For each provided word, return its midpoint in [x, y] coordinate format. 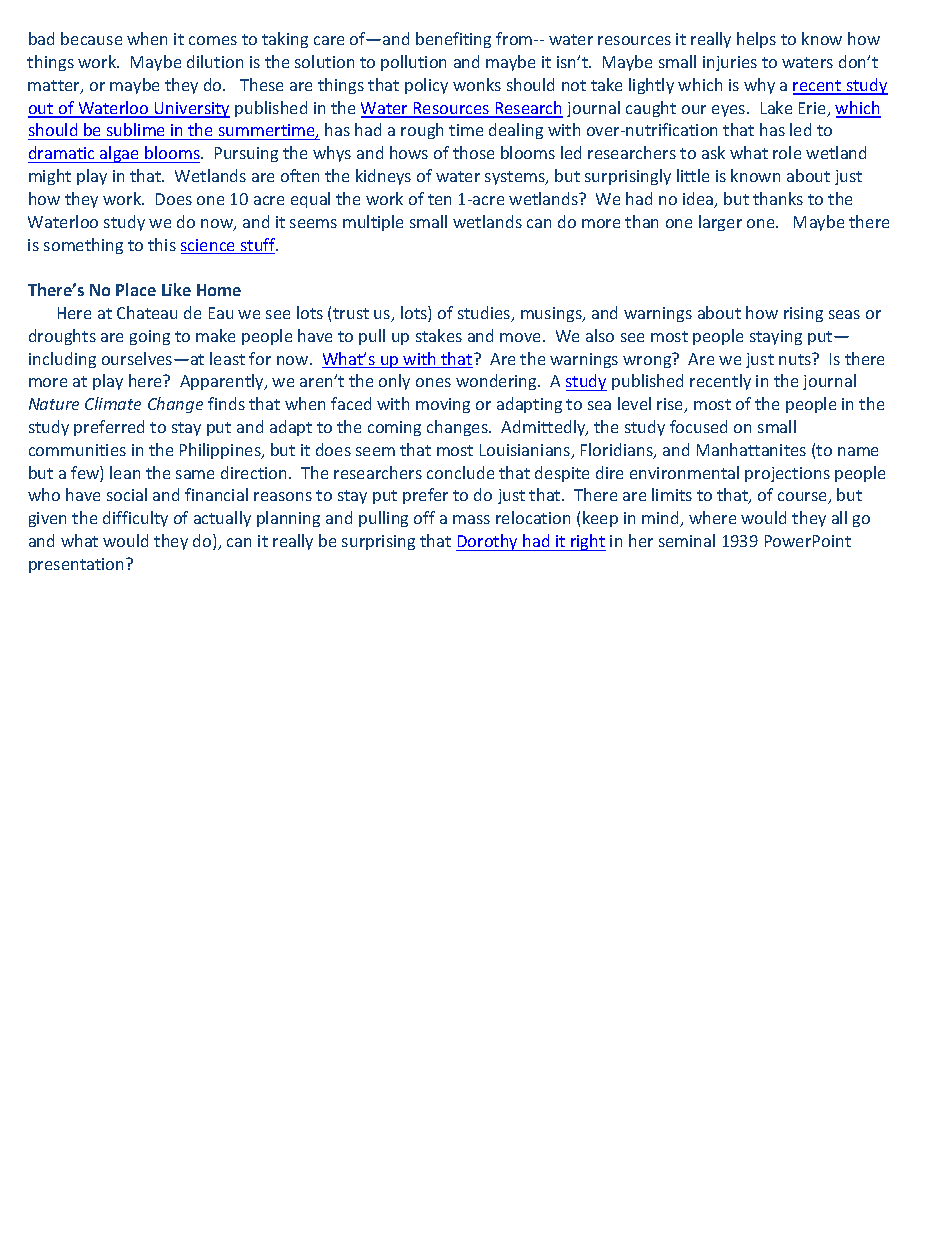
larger [720, 223]
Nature [54, 404]
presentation [78, 565]
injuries [730, 63]
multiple [373, 223]
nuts [796, 359]
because [91, 38]
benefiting [453, 40]
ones [433, 382]
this [162, 244]
